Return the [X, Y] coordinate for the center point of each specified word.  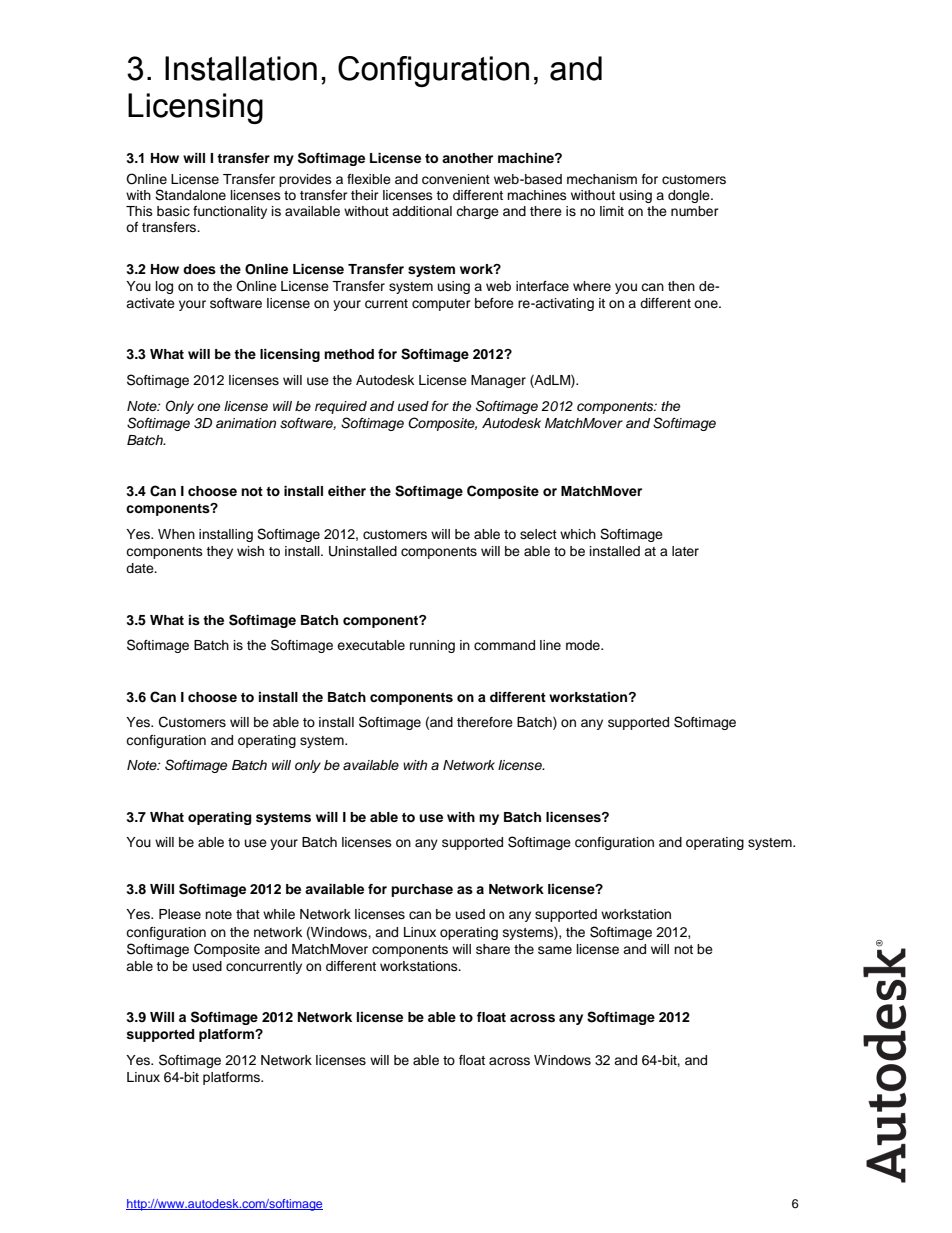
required [341, 407]
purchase [422, 890]
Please [180, 914]
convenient [456, 179]
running [432, 646]
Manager [498, 381]
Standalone [190, 195]
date [141, 568]
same [555, 950]
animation [246, 423]
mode [584, 645]
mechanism [602, 179]
